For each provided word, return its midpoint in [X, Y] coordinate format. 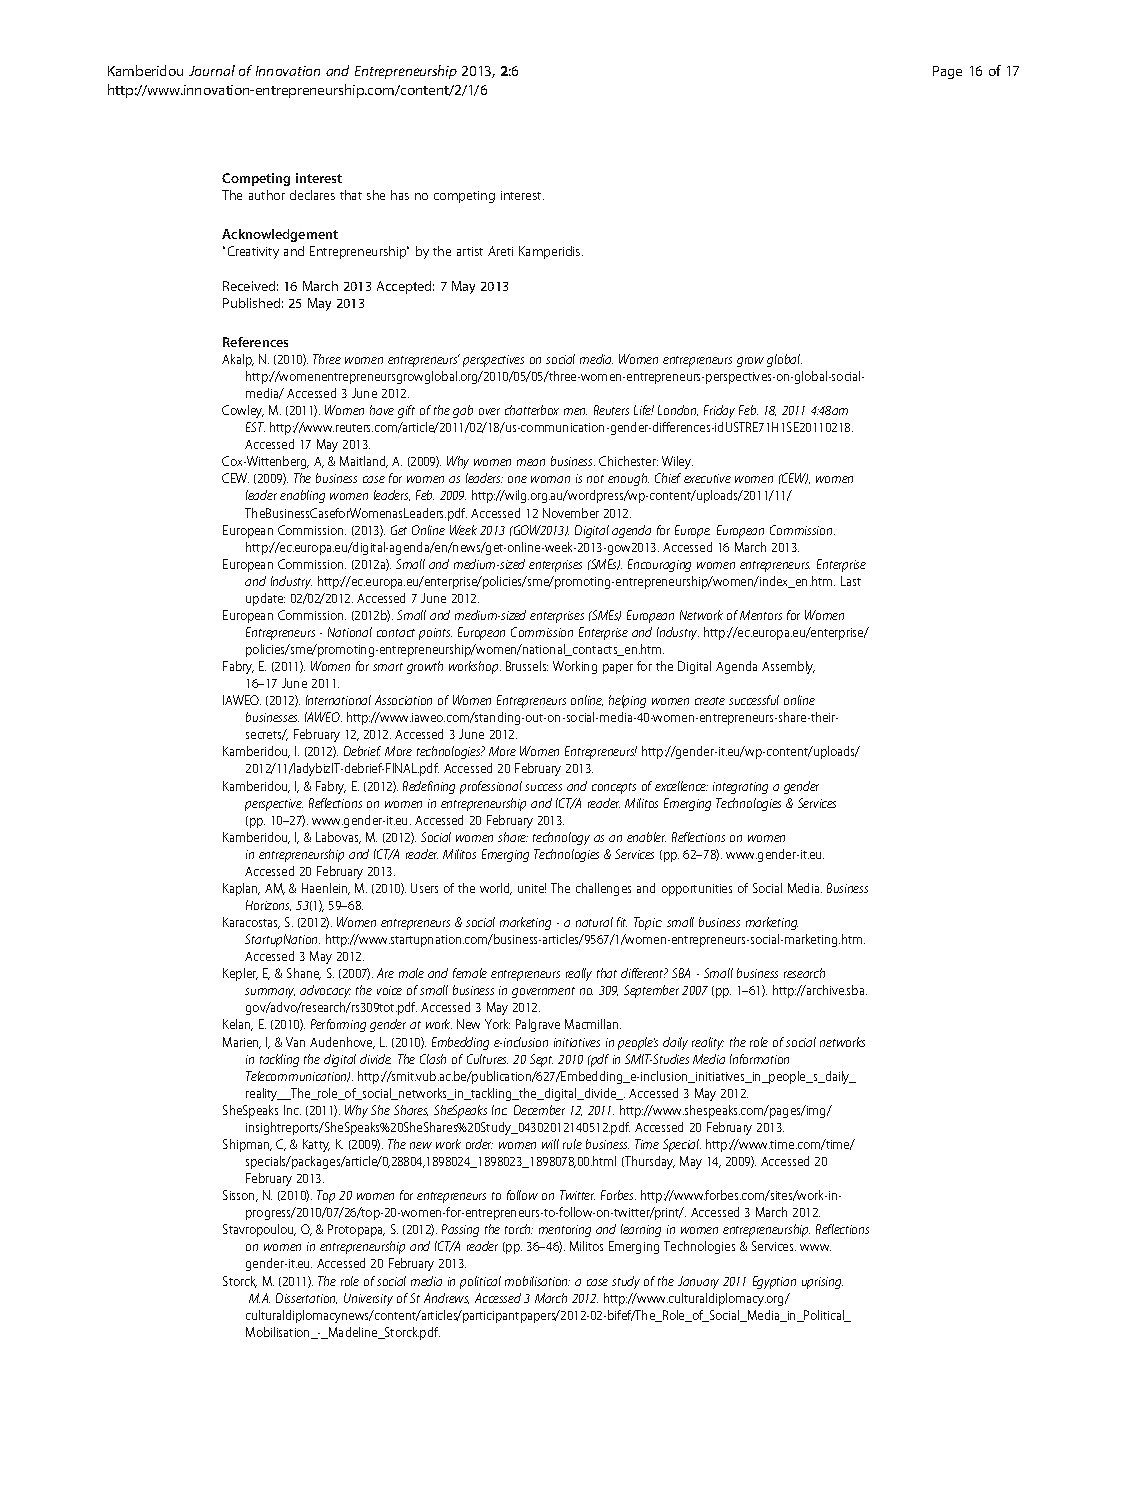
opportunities [697, 890]
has [400, 195]
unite [532, 888]
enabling [302, 496]
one [517, 479]
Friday [719, 411]
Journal [212, 70]
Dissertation [306, 1298]
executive [707, 478]
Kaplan [241, 889]
